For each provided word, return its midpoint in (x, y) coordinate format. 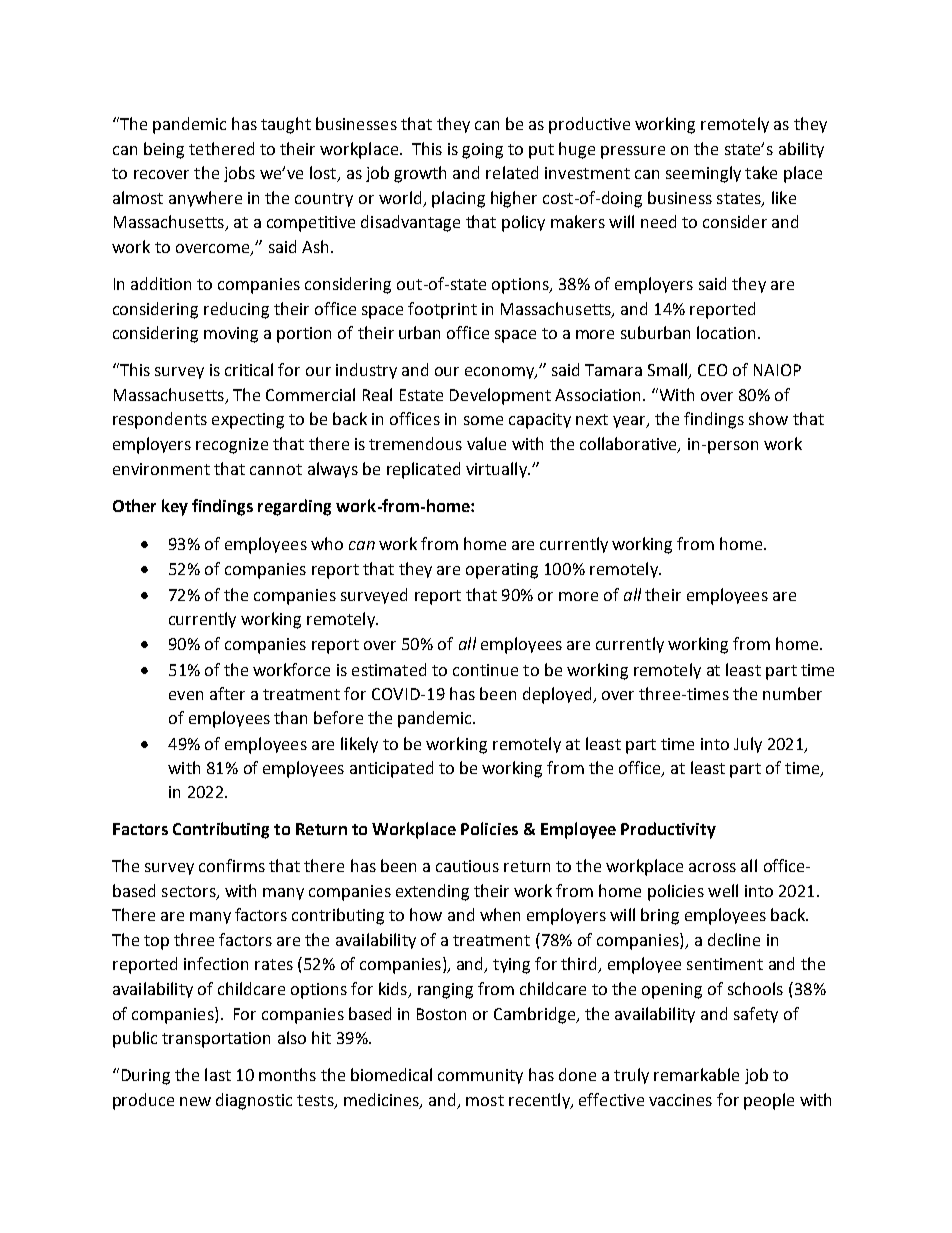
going (482, 151)
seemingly (703, 174)
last (218, 1074)
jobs (239, 174)
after (227, 693)
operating (502, 571)
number (792, 693)
